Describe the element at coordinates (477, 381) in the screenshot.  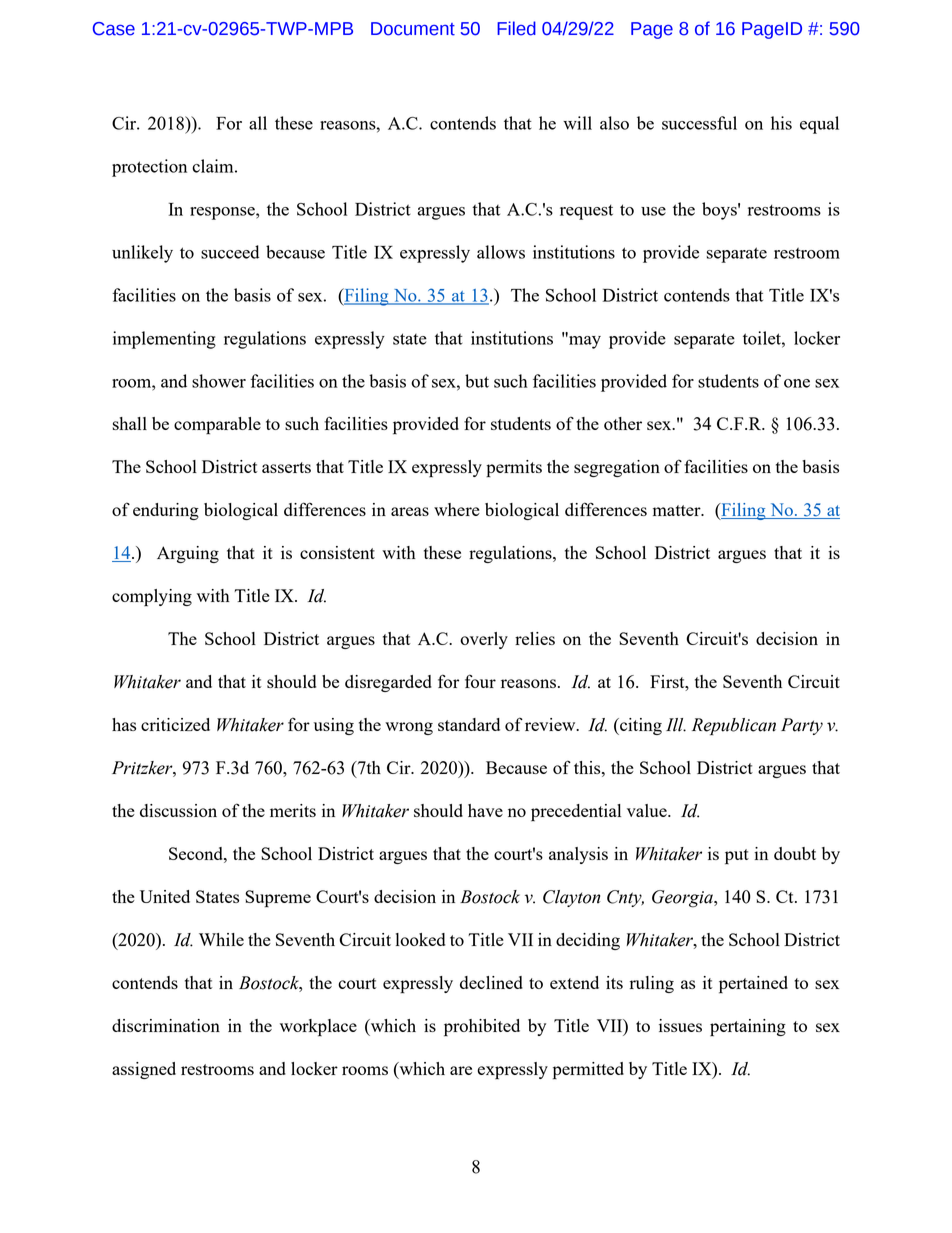
I see `but` at that location.
